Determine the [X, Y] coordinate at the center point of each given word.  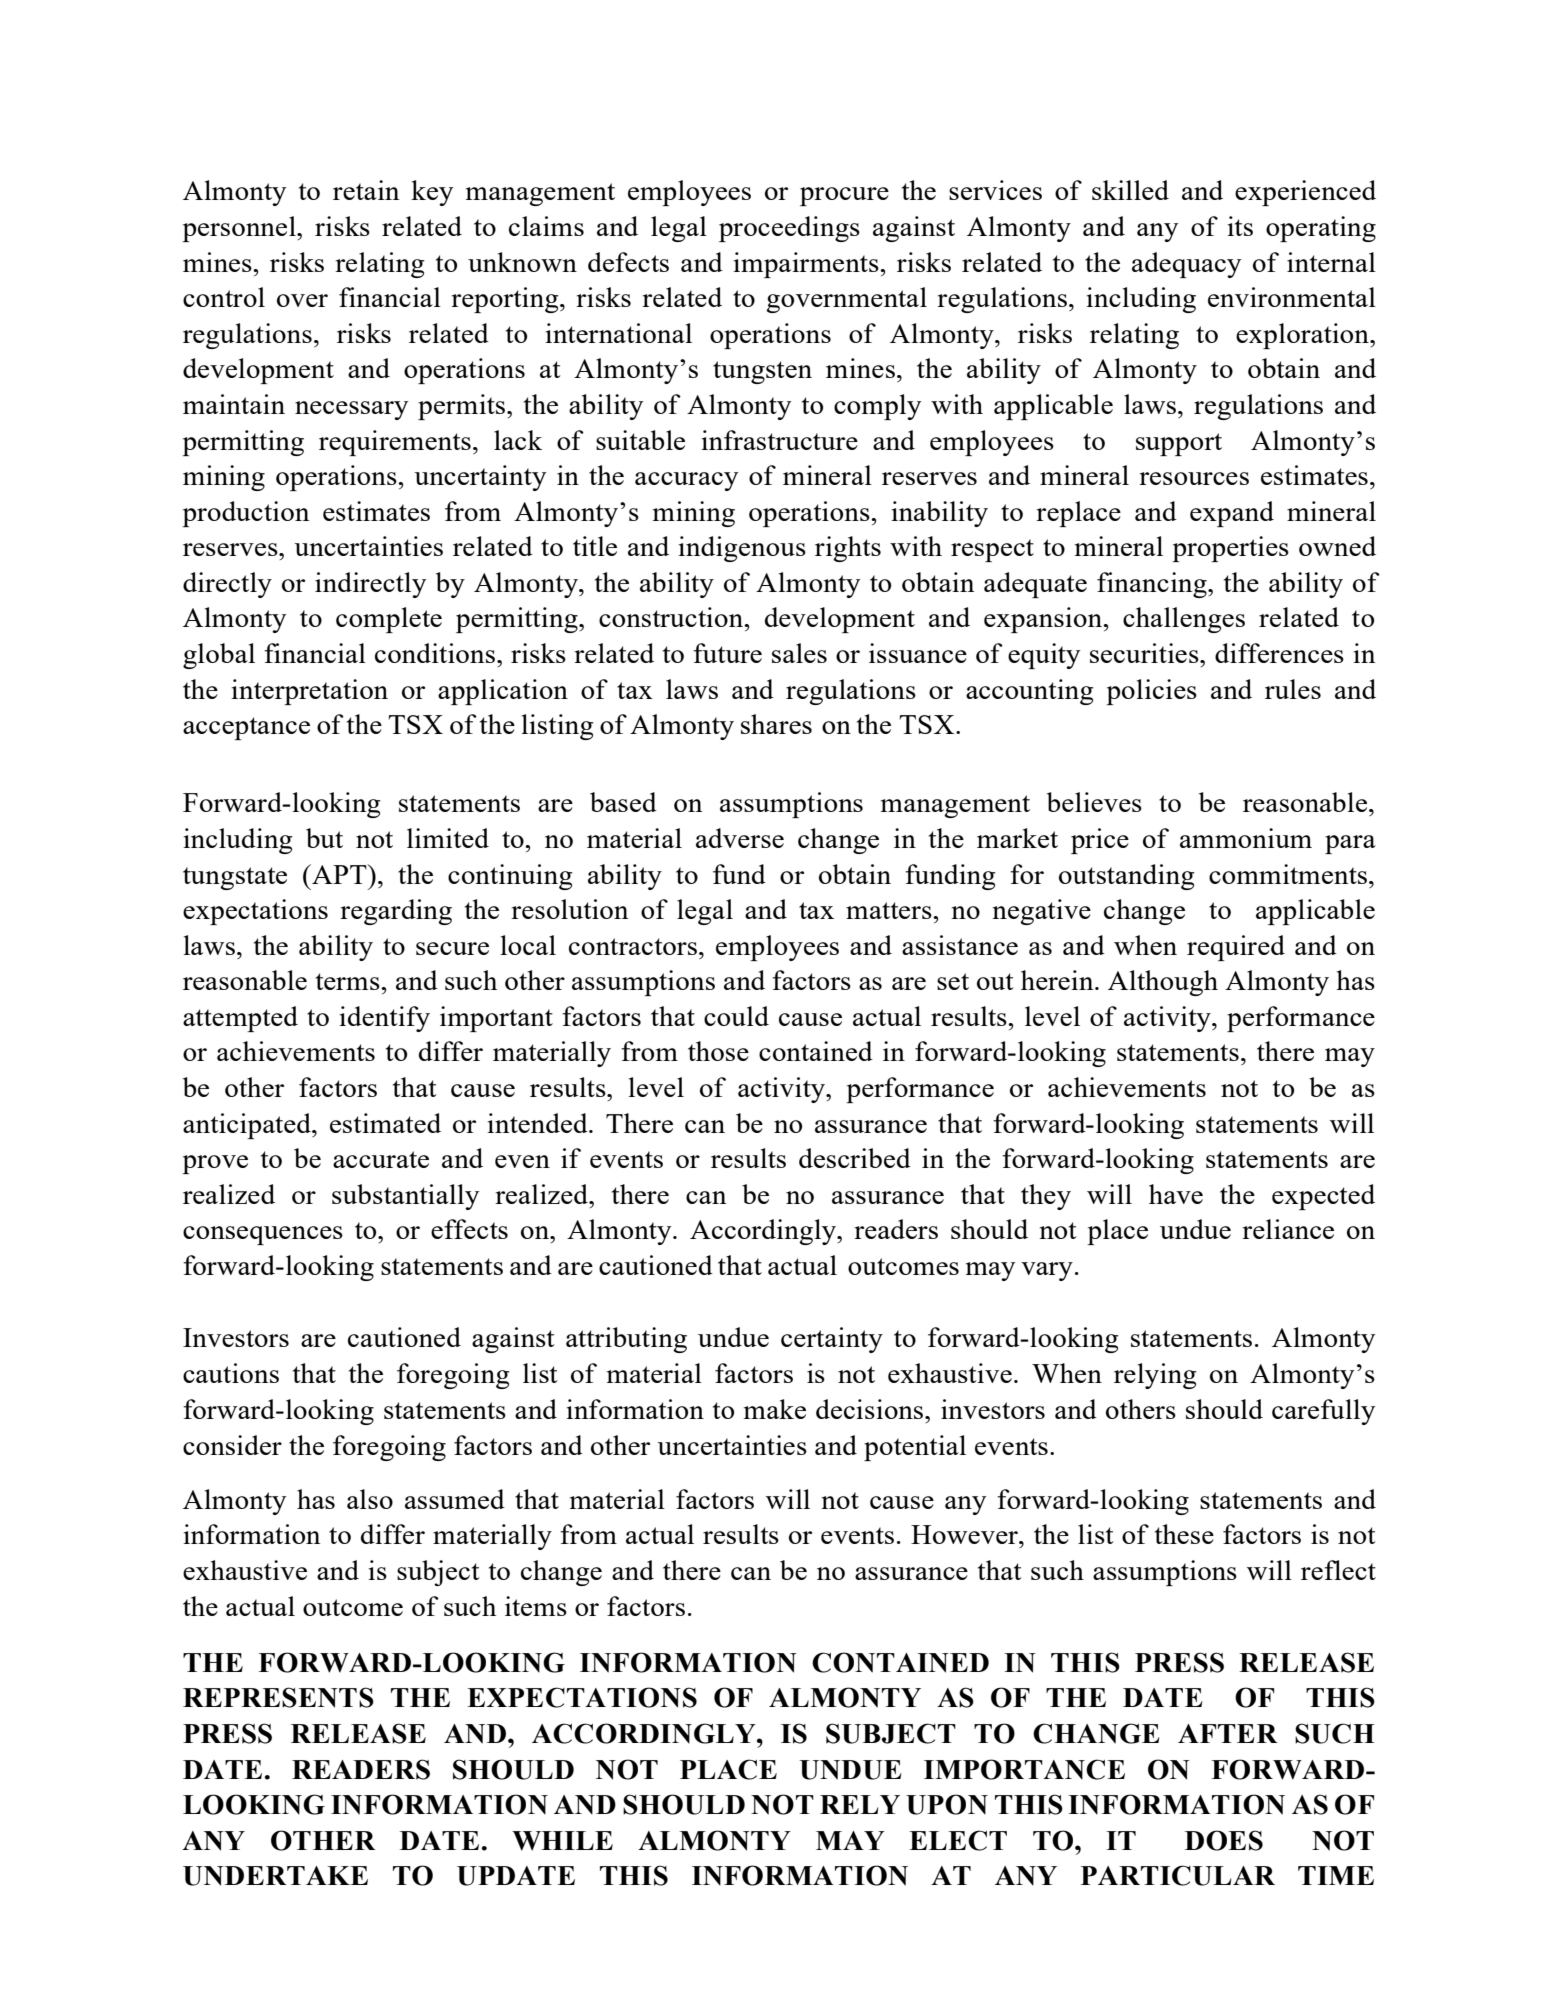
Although [1163, 983]
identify [384, 1019]
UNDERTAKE [275, 1876]
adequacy [1186, 265]
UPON [947, 1804]
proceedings [789, 229]
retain [366, 190]
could [736, 1016]
